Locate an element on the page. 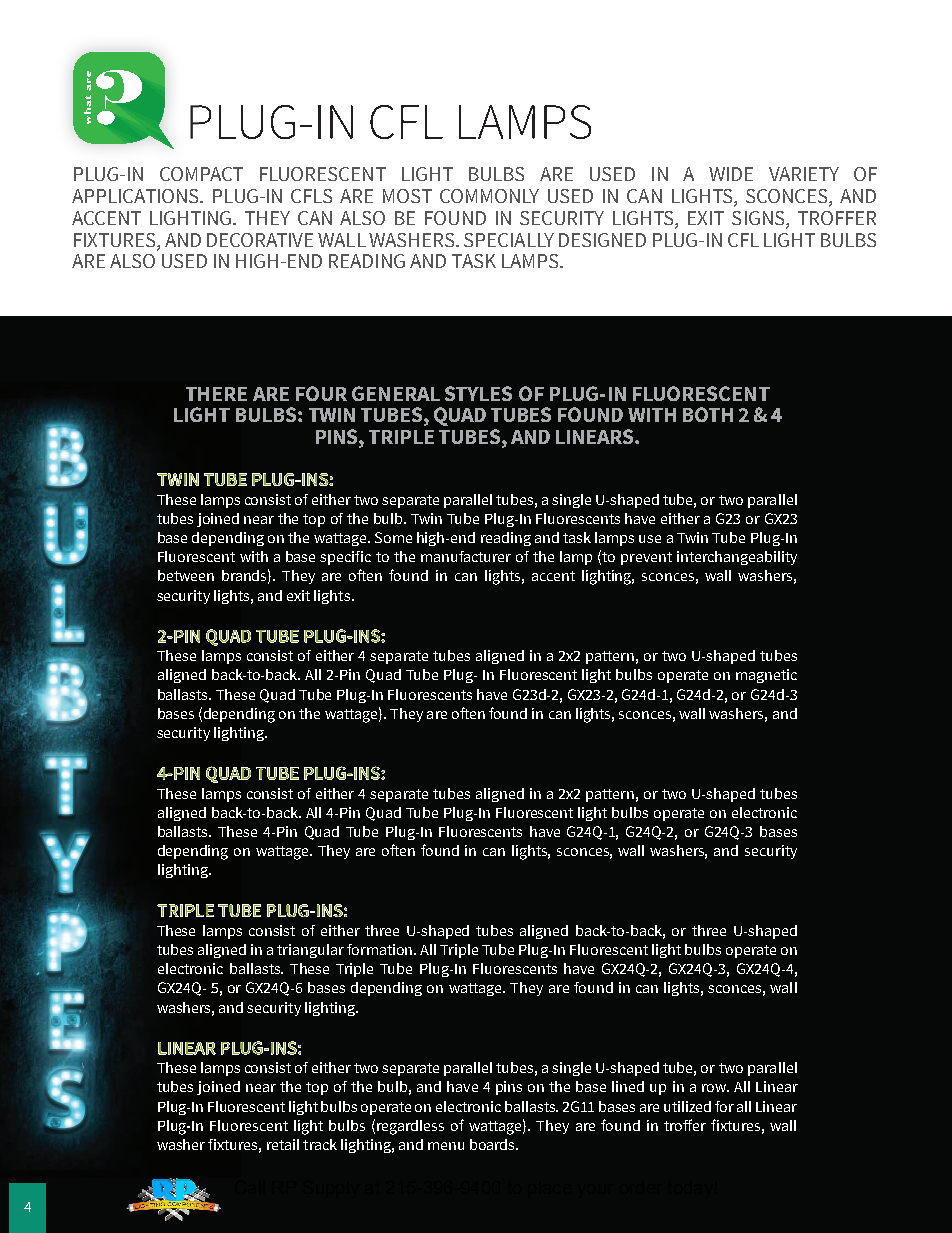 This image has height=1233, width=952. WIDE is located at coordinates (731, 174).
